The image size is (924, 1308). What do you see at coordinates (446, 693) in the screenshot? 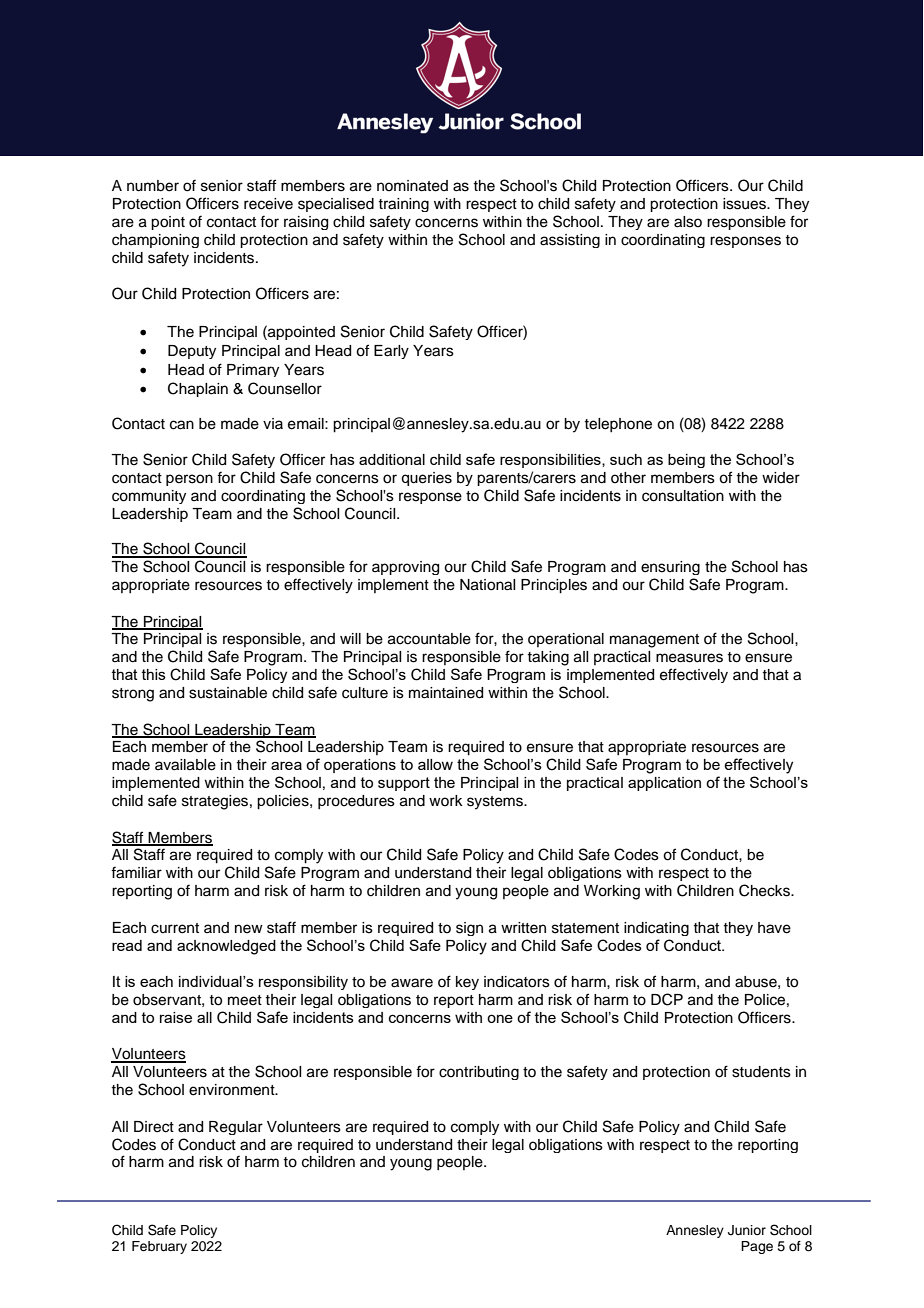
I see `maintained` at bounding box center [446, 693].
